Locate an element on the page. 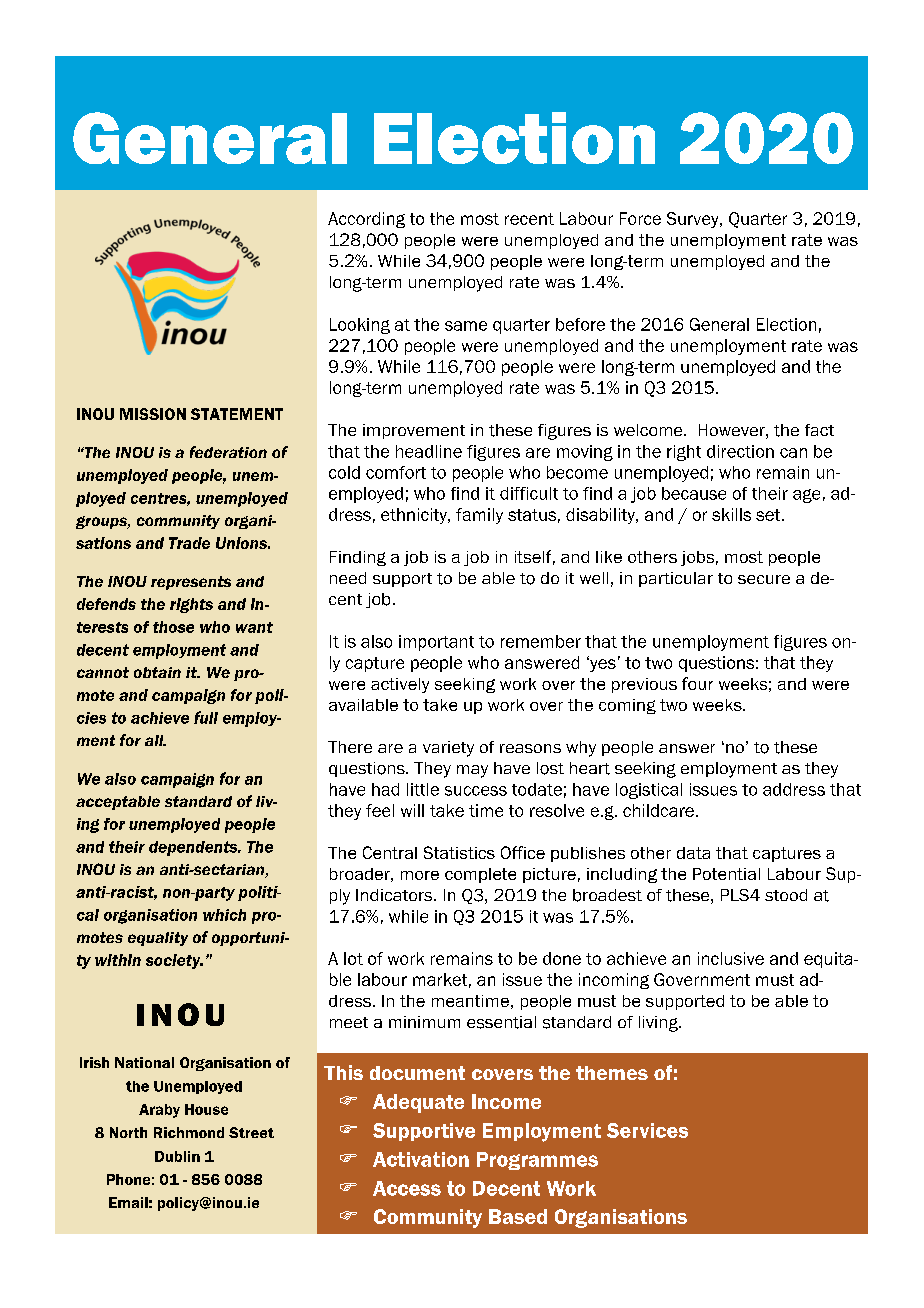 Image resolution: width=924 pixels, height=1308 pixels. According is located at coordinates (366, 220).
